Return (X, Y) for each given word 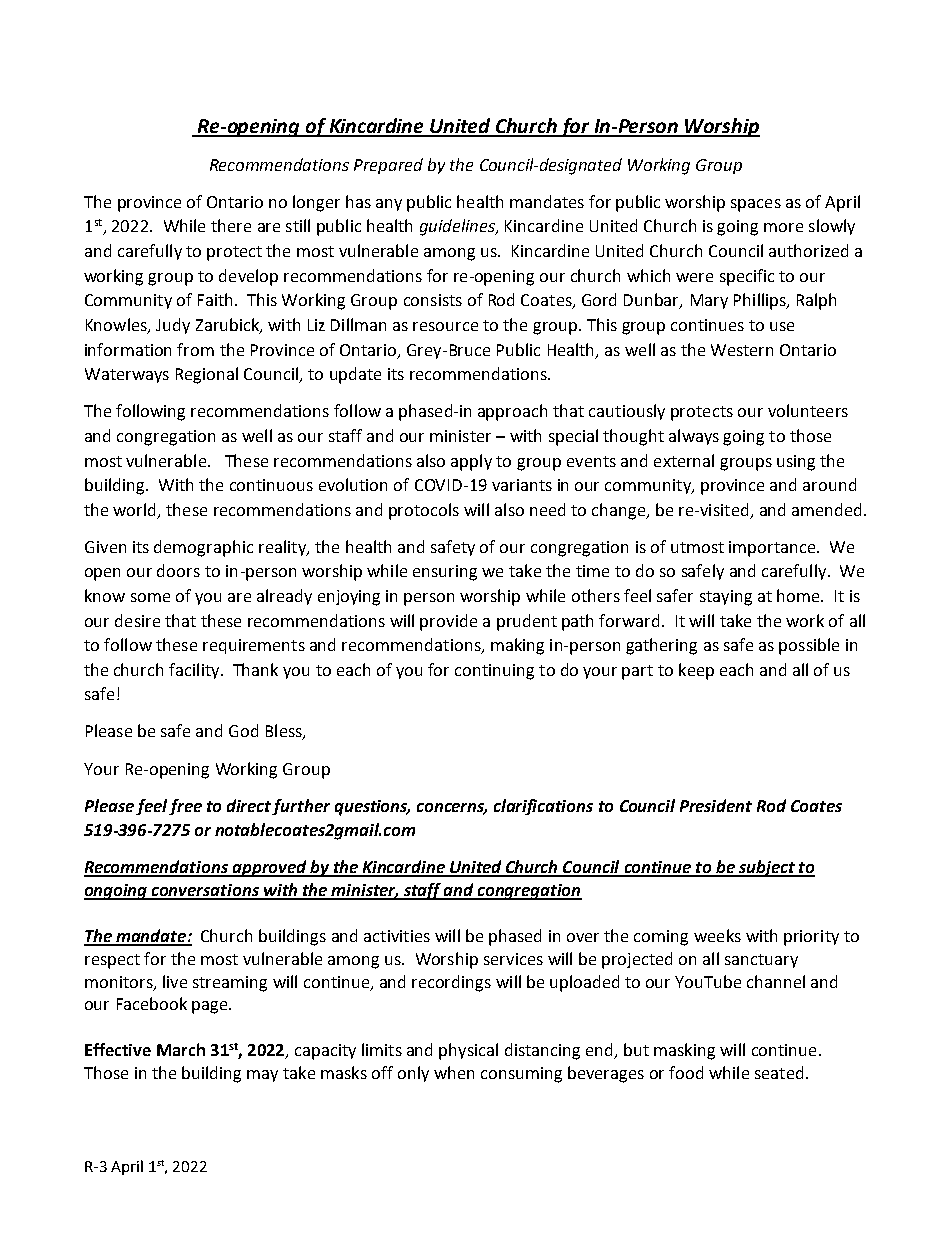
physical (468, 1051)
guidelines (458, 227)
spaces (756, 205)
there (231, 225)
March (181, 1049)
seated (779, 1072)
